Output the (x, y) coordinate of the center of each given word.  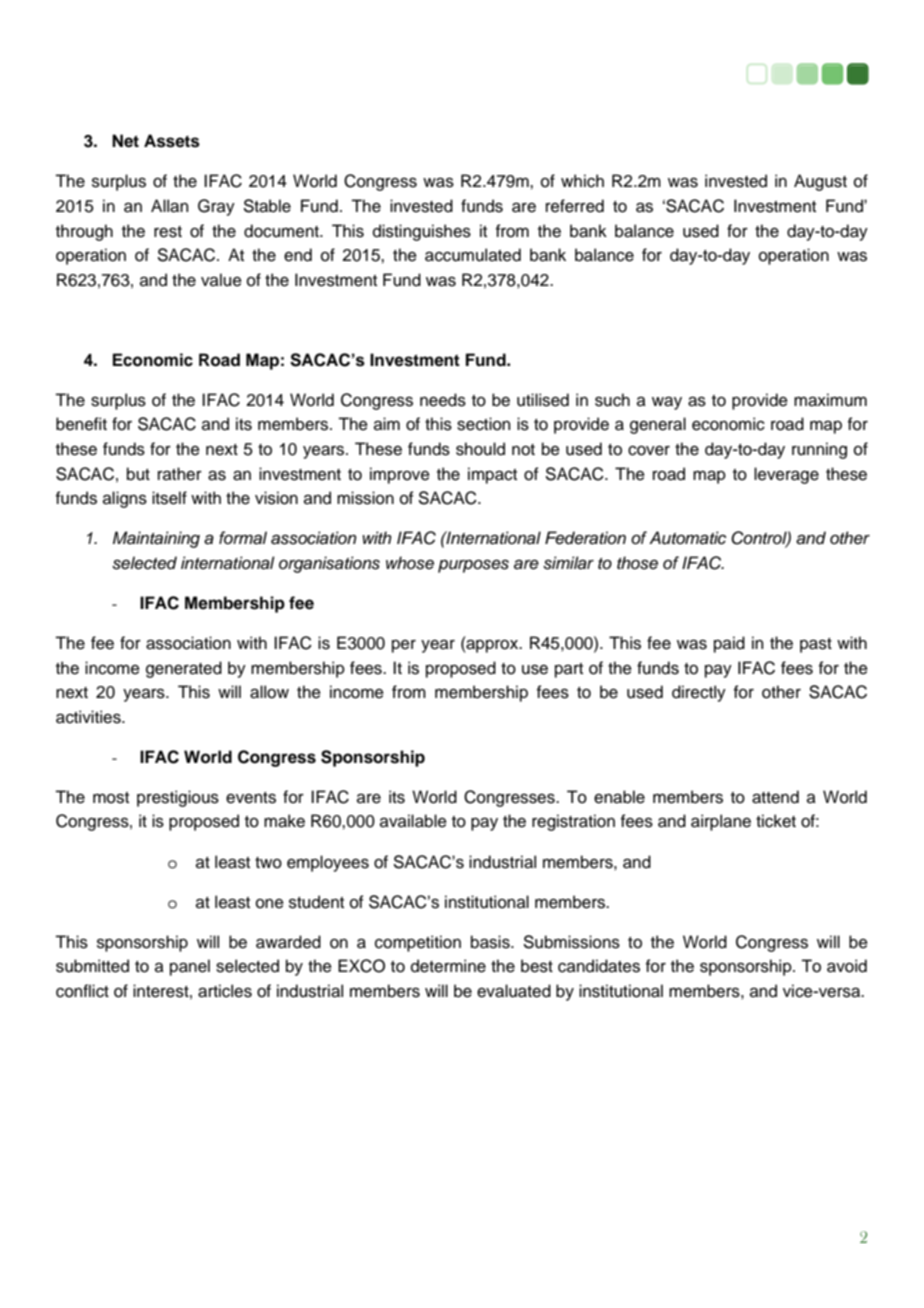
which (582, 181)
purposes (473, 566)
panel (190, 967)
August (820, 182)
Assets (172, 141)
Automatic (687, 538)
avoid (847, 966)
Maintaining (156, 539)
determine (448, 966)
